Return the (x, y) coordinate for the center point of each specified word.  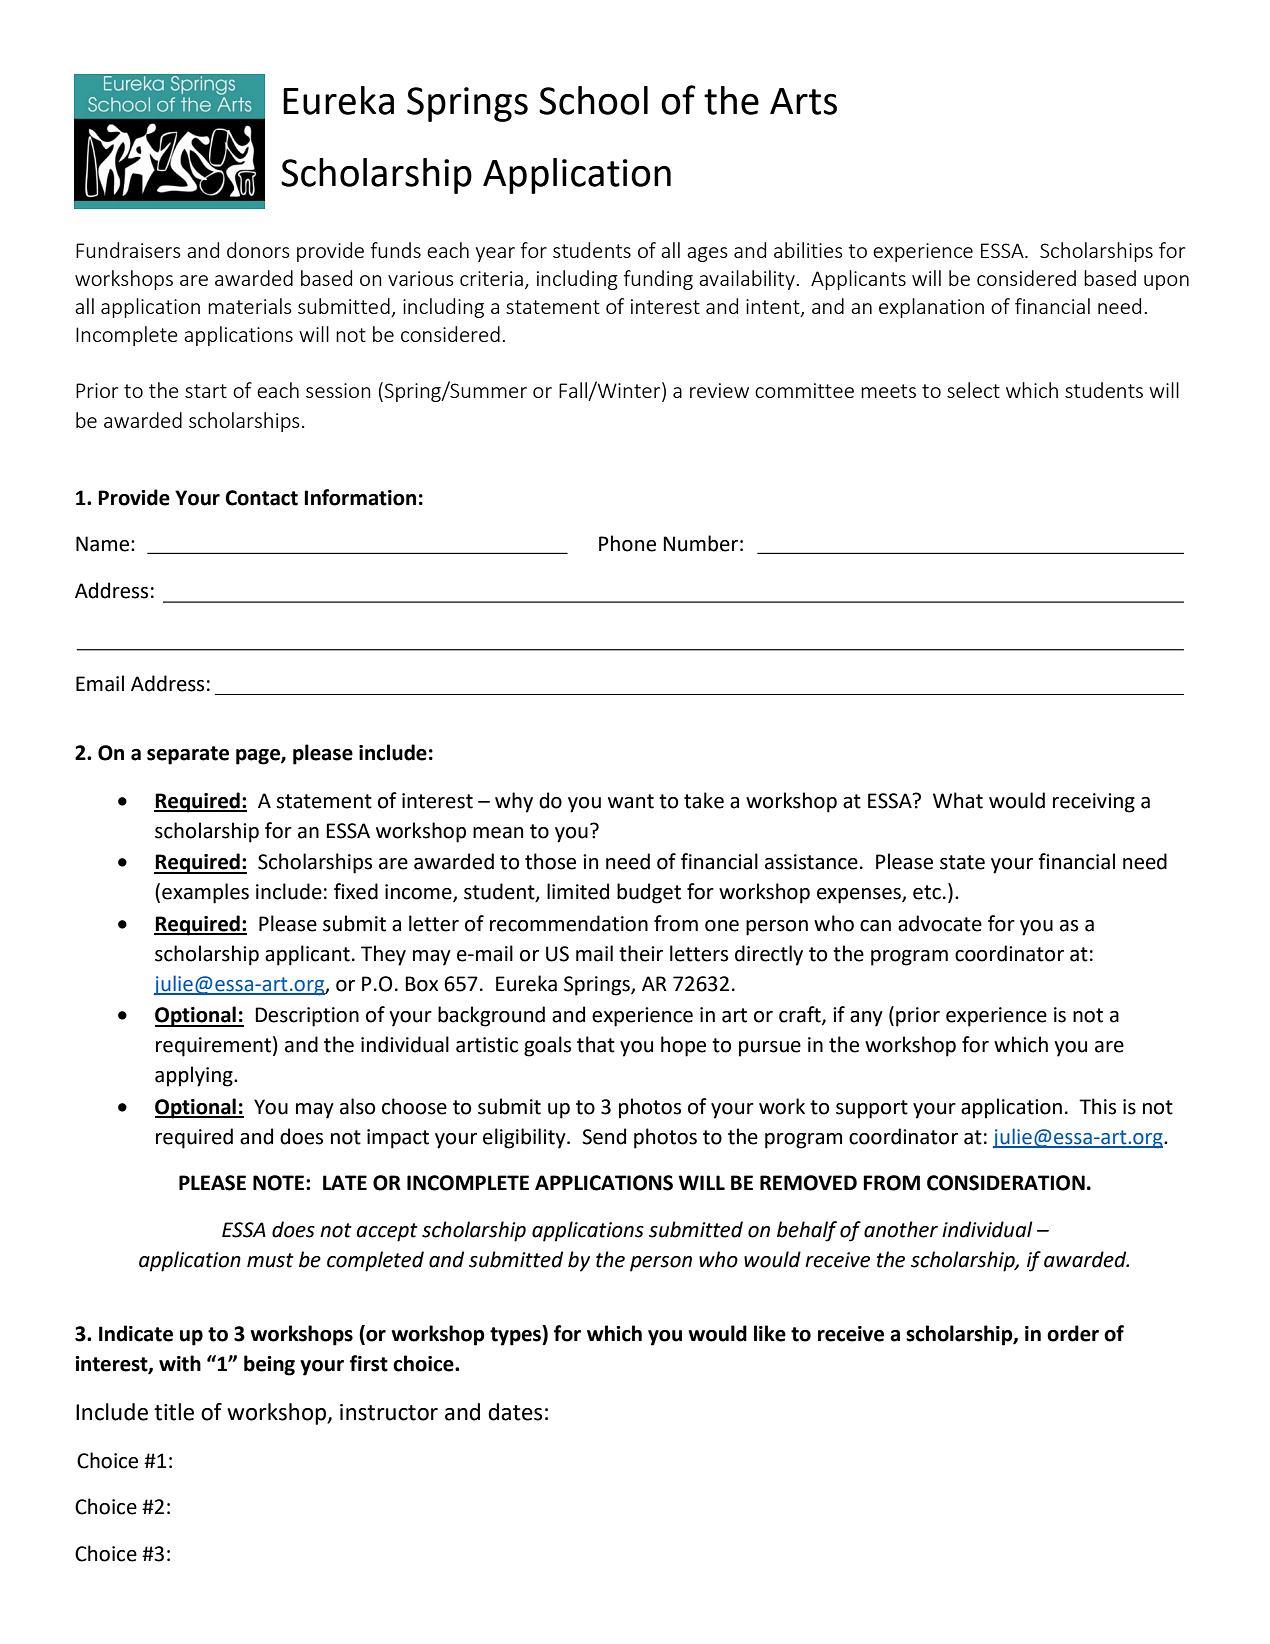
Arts (803, 101)
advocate (940, 923)
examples (205, 893)
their (641, 953)
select (973, 390)
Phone (627, 543)
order (1073, 1333)
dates (515, 1412)
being (269, 1365)
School (593, 100)
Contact (261, 498)
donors (258, 250)
